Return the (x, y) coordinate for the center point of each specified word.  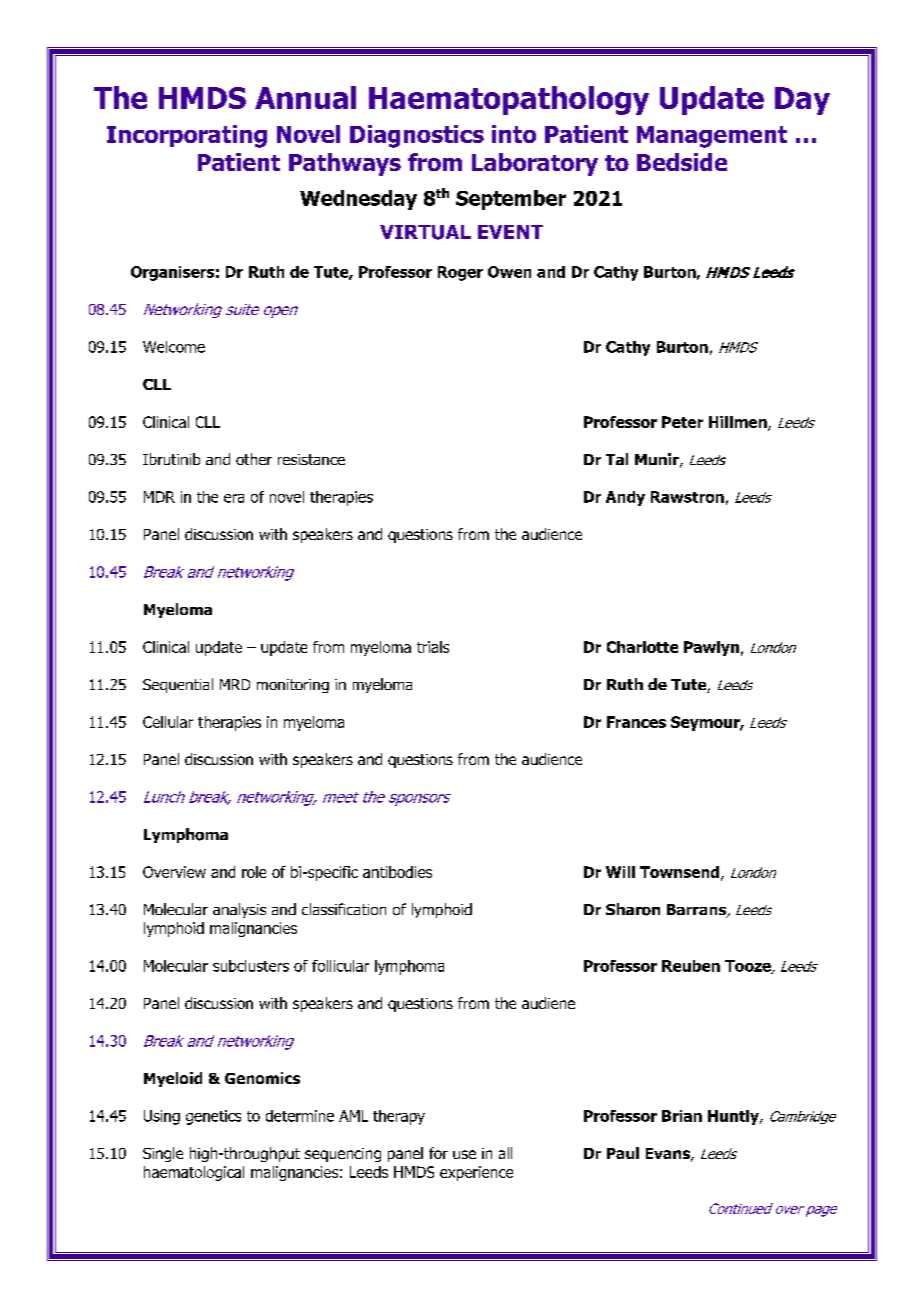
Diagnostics (417, 136)
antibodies (397, 872)
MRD (235, 684)
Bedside (682, 162)
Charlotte (642, 647)
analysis (239, 910)
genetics (213, 1117)
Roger (460, 273)
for (438, 1153)
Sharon (633, 909)
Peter (682, 422)
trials (433, 647)
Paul (623, 1153)
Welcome (174, 347)
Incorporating (187, 136)
